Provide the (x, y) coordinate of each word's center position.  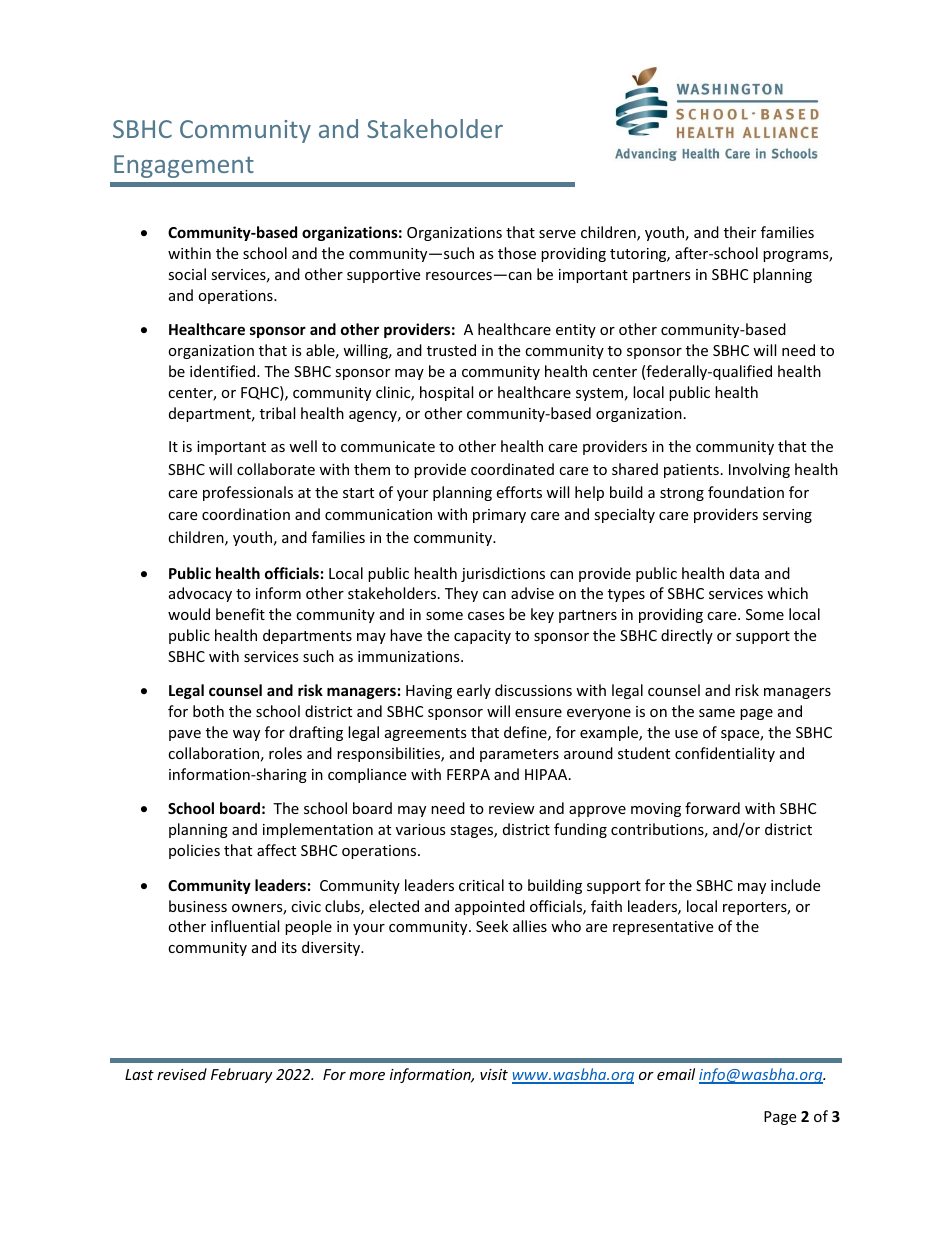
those (517, 253)
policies (194, 851)
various (421, 829)
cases (486, 616)
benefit (240, 614)
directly (687, 636)
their (740, 232)
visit (494, 1074)
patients (691, 471)
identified (224, 371)
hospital (446, 393)
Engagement (184, 166)
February (242, 1075)
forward (712, 808)
